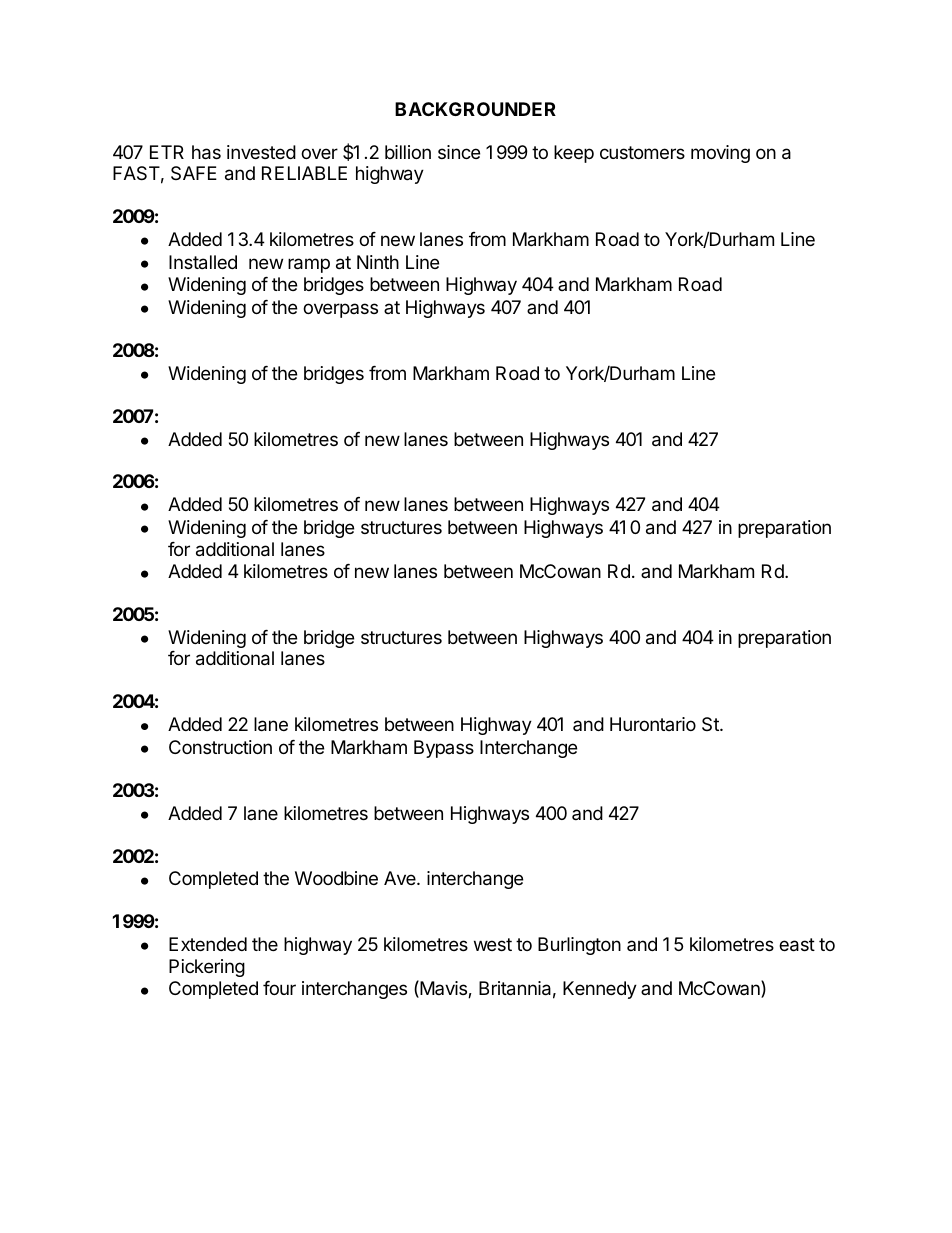 The height and width of the image is (1233, 952). What do you see at coordinates (309, 265) in the image?
I see `ramp` at bounding box center [309, 265].
